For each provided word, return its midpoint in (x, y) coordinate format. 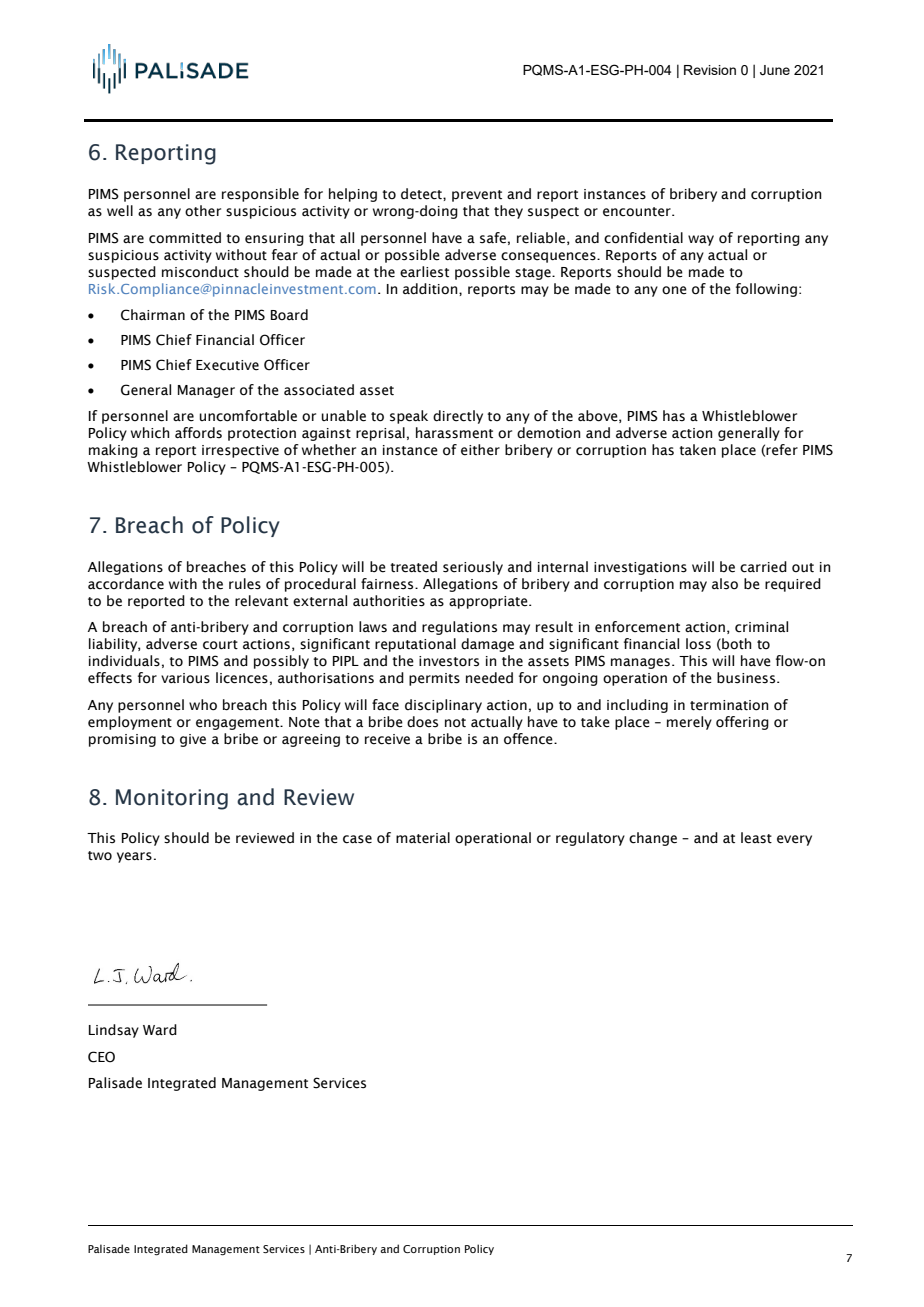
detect (422, 194)
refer (782, 450)
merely (689, 723)
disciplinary (443, 706)
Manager (206, 391)
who (203, 705)
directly (458, 417)
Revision (710, 70)
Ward (160, 1030)
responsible (260, 195)
